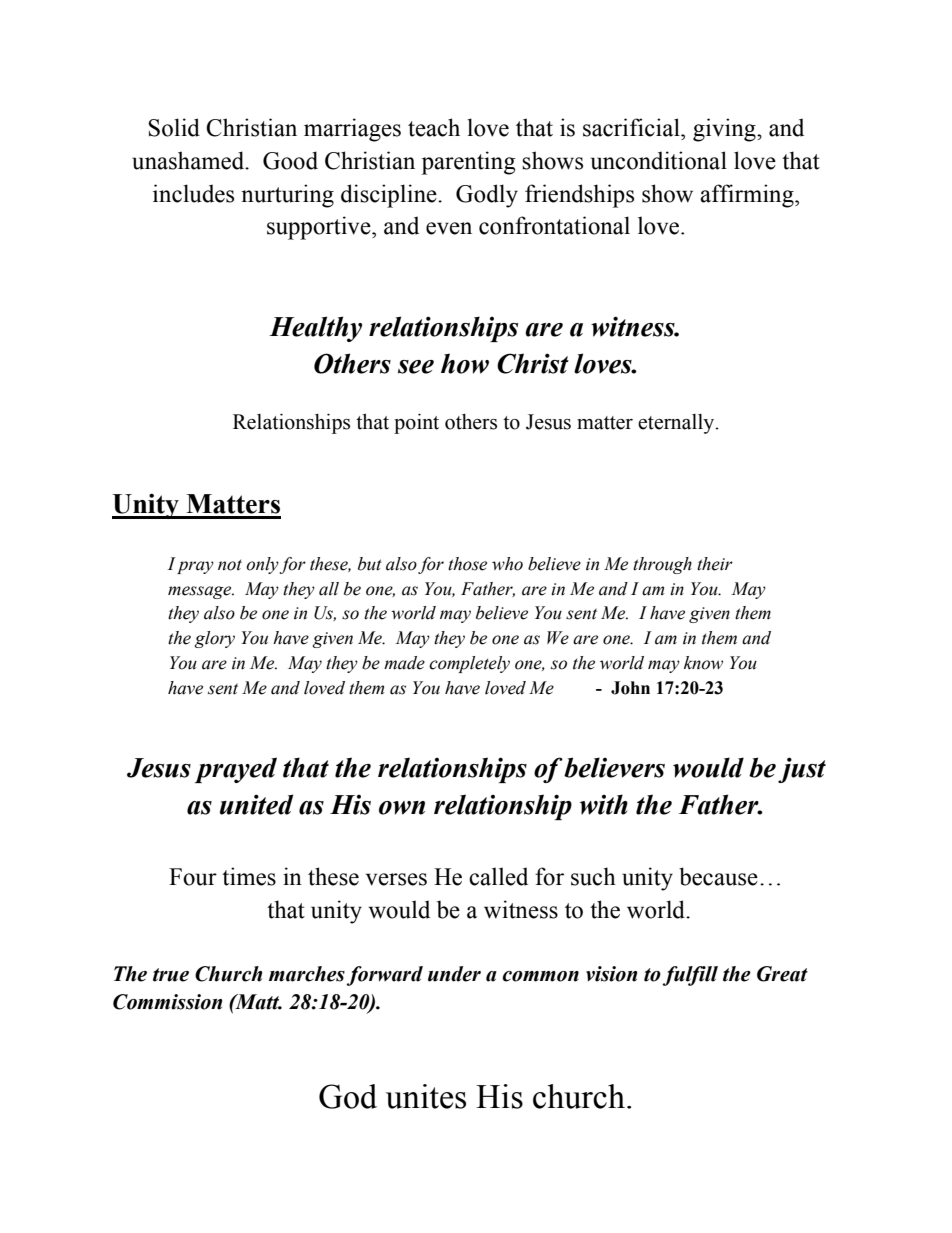 The width and height of the page is (952, 1233). Describe the element at coordinates (715, 564) in the page. I see `their` at that location.
